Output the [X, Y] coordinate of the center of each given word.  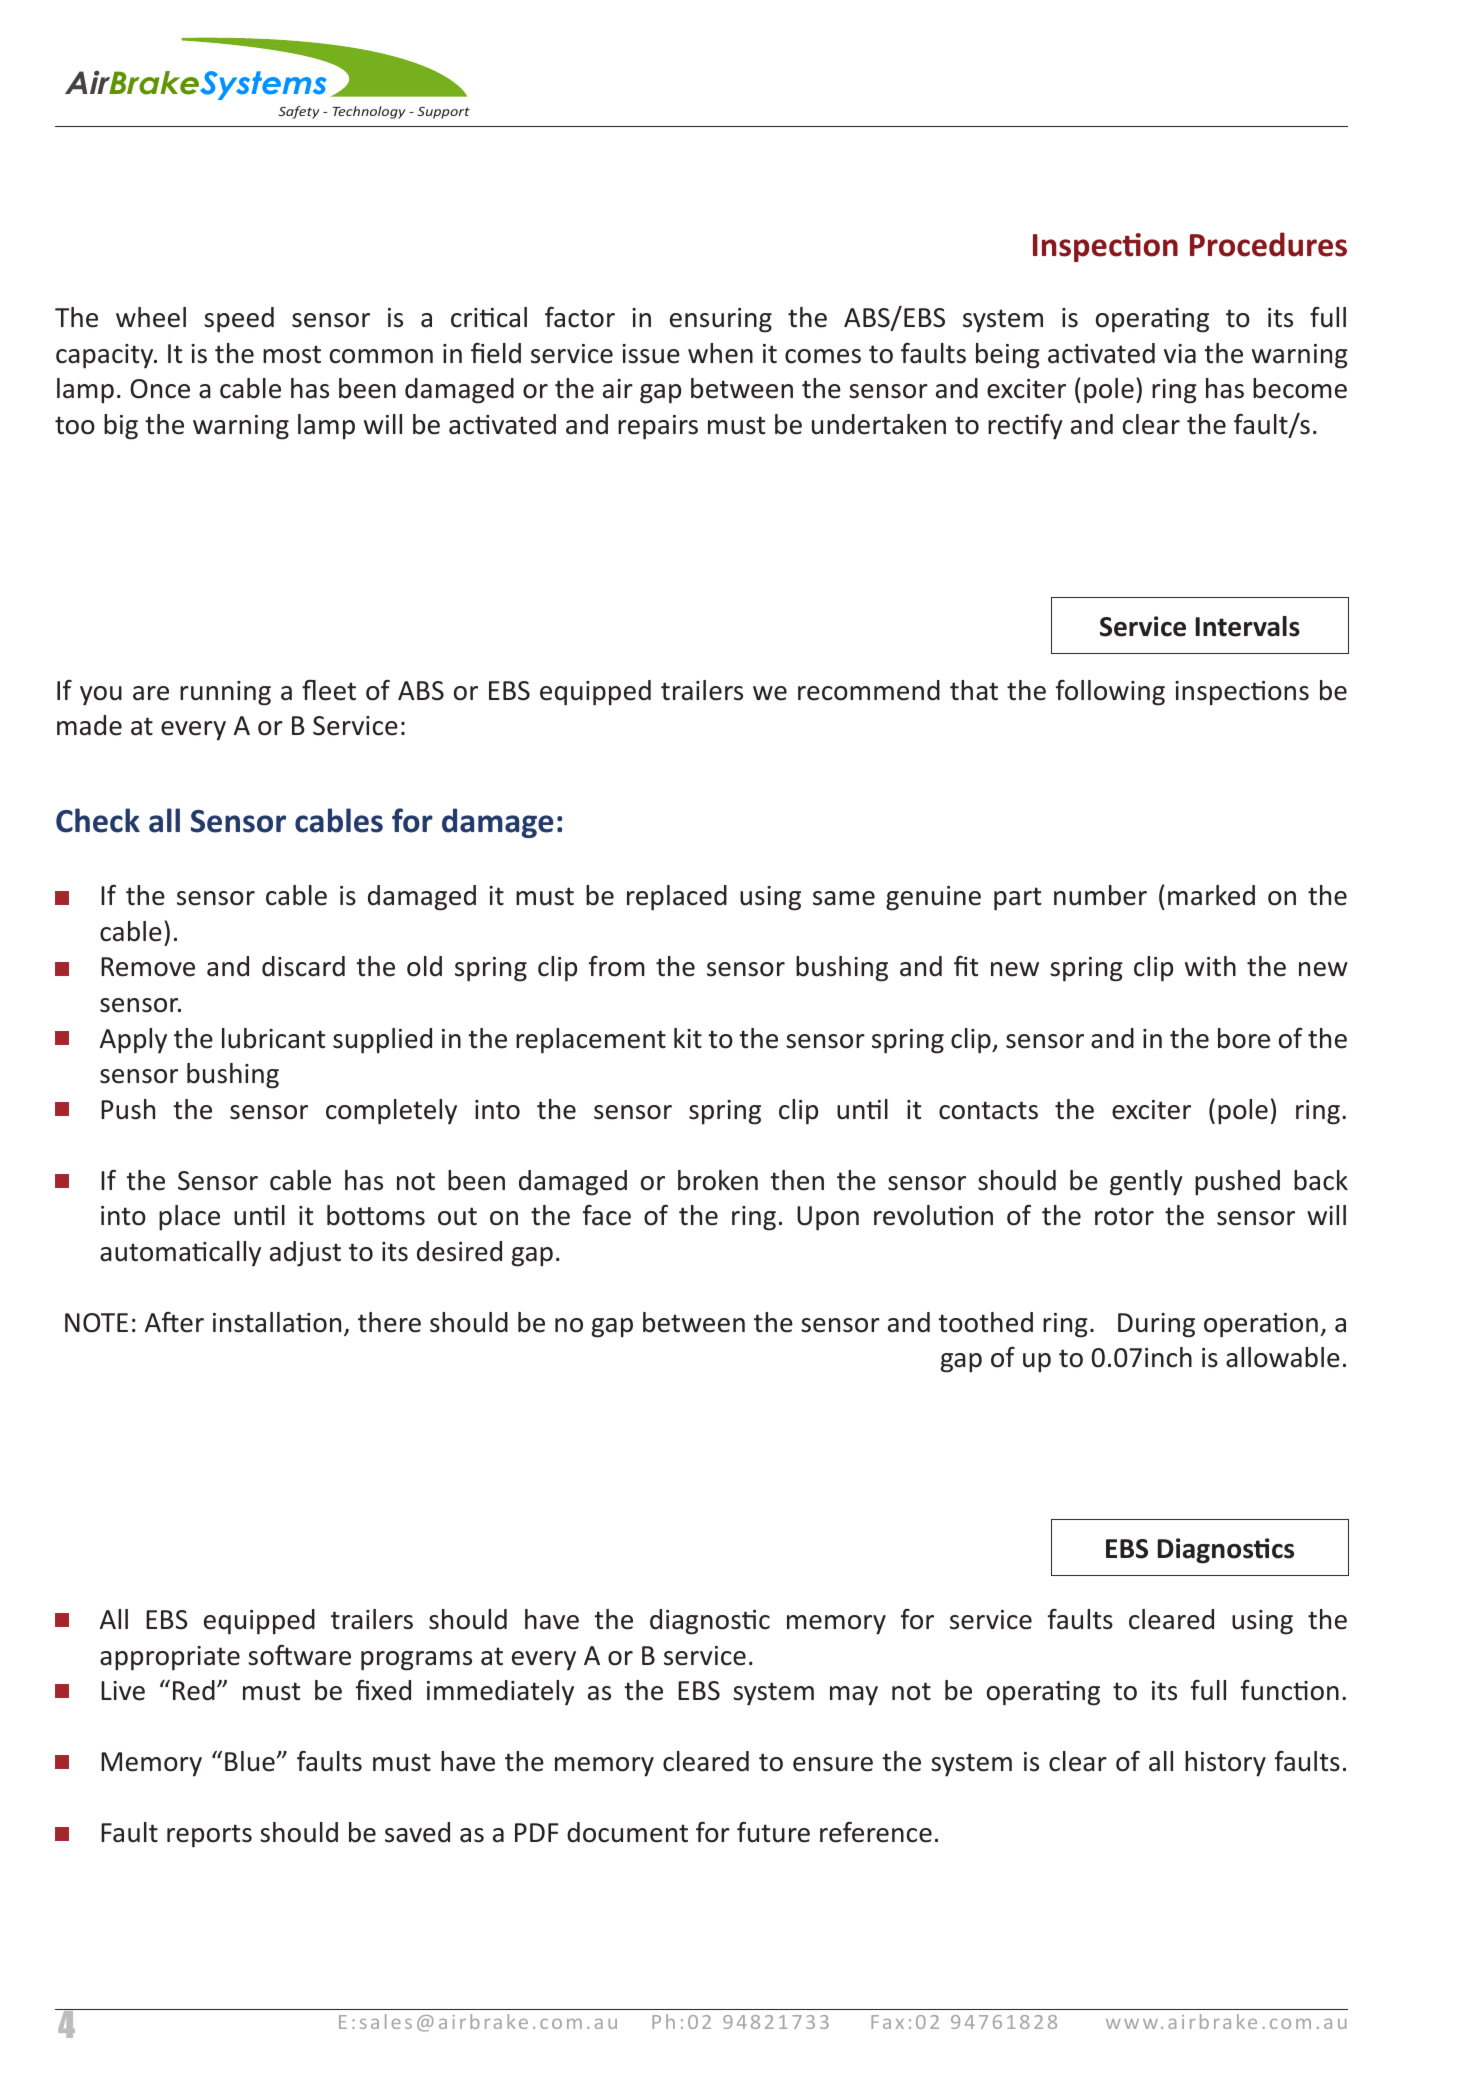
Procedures [1268, 244]
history [1225, 1764]
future [773, 1832]
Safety [298, 112]
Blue [250, 1761]
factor [580, 317]
